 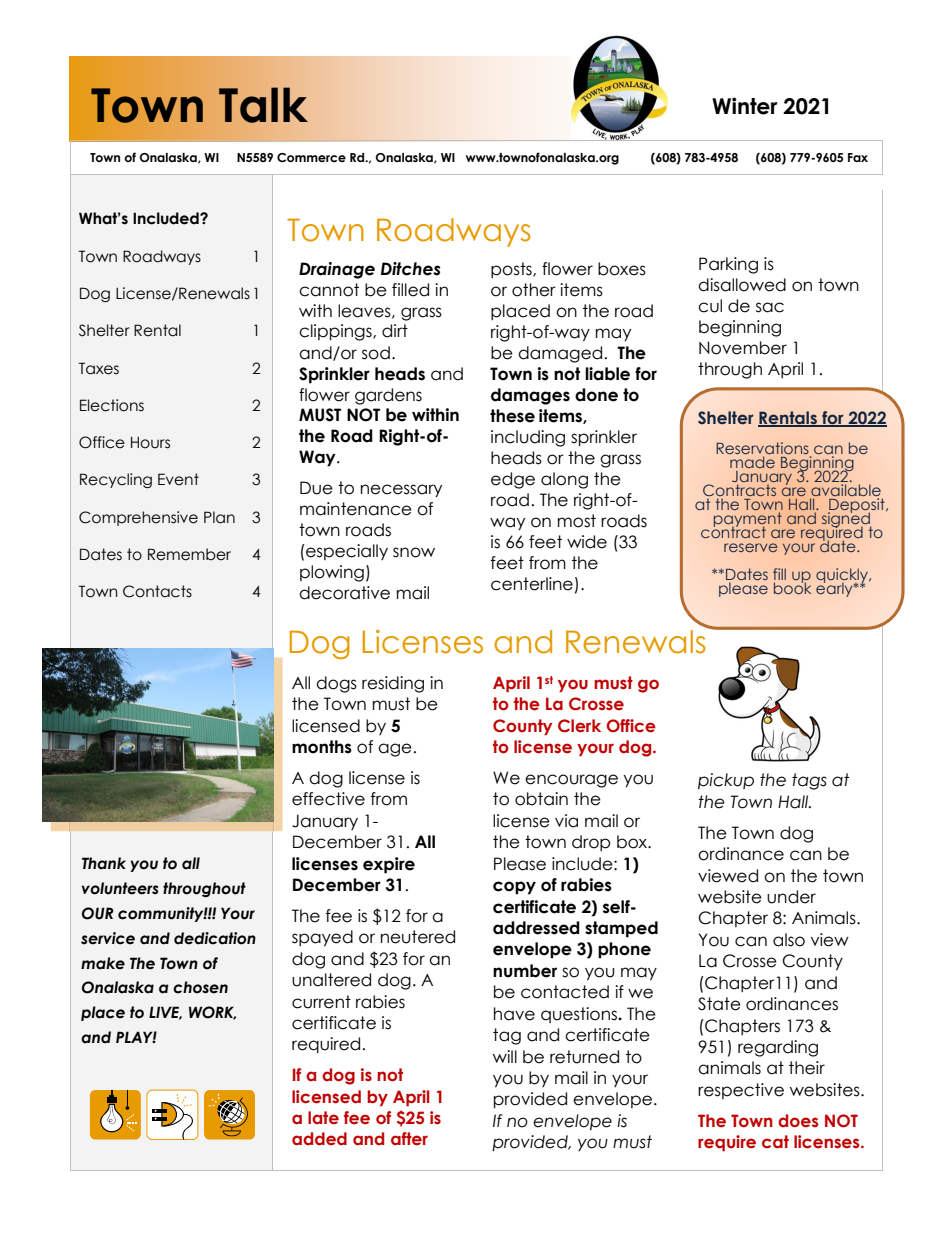 I want to click on Commerce, so click(x=311, y=157).
